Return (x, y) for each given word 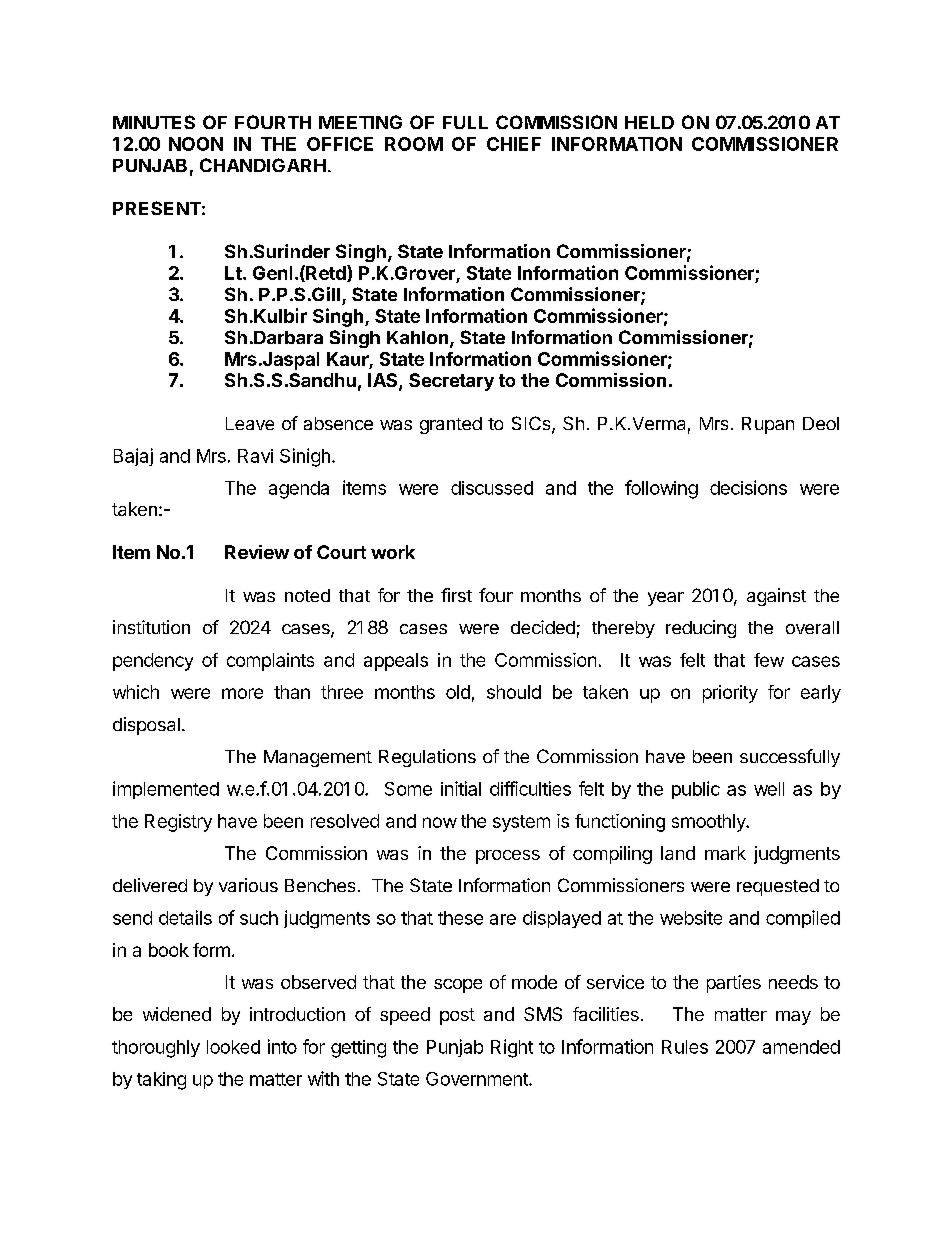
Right (512, 1048)
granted (451, 425)
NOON (196, 144)
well (769, 789)
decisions (748, 487)
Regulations (427, 758)
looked (233, 1047)
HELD (649, 122)
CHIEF (514, 144)
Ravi (255, 456)
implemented (166, 790)
